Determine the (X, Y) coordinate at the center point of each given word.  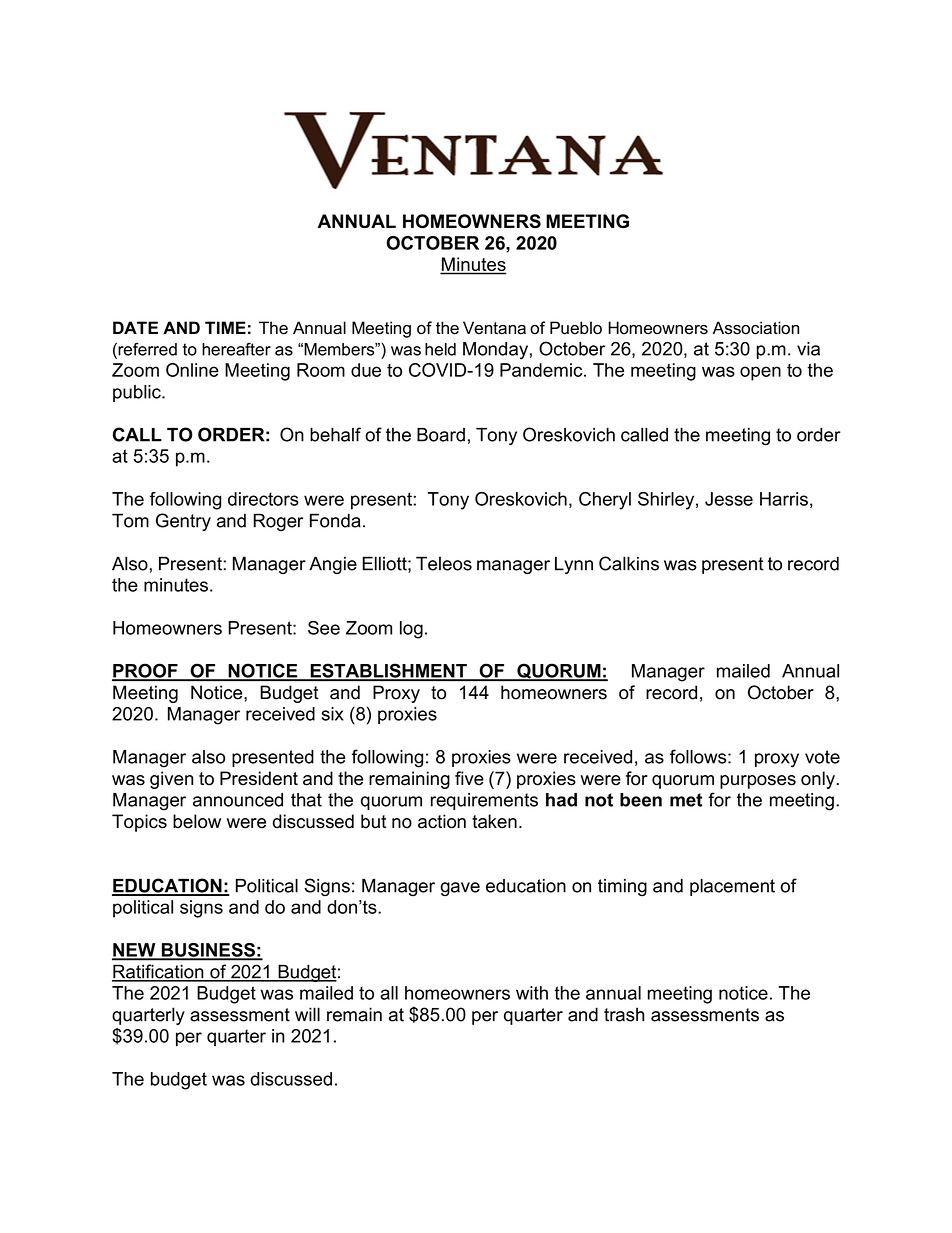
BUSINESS (208, 951)
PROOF (146, 671)
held (440, 349)
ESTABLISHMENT (388, 672)
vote (822, 757)
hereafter (236, 349)
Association (756, 328)
